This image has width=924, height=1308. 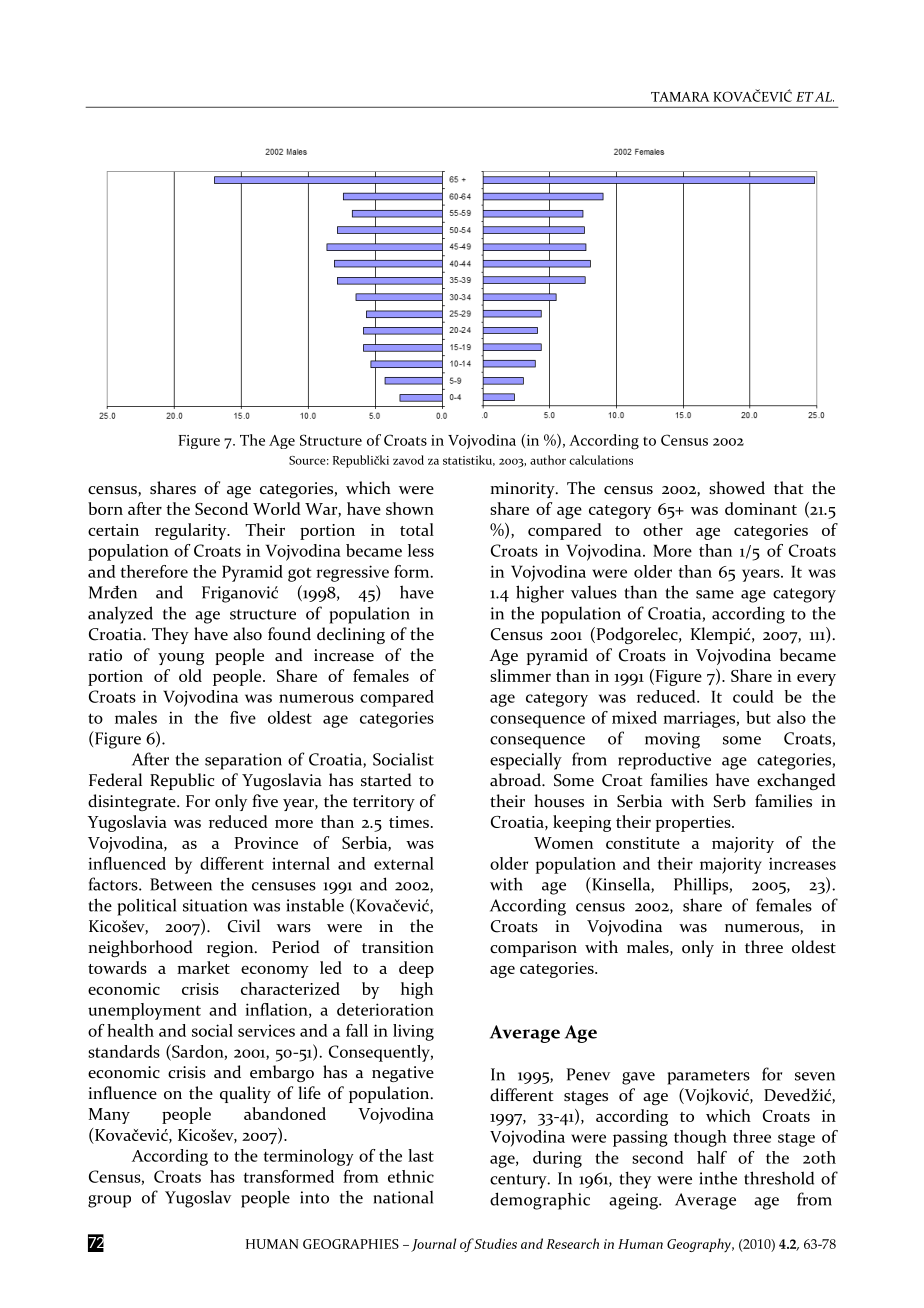 What do you see at coordinates (520, 675) in the image?
I see `slimmer` at bounding box center [520, 675].
